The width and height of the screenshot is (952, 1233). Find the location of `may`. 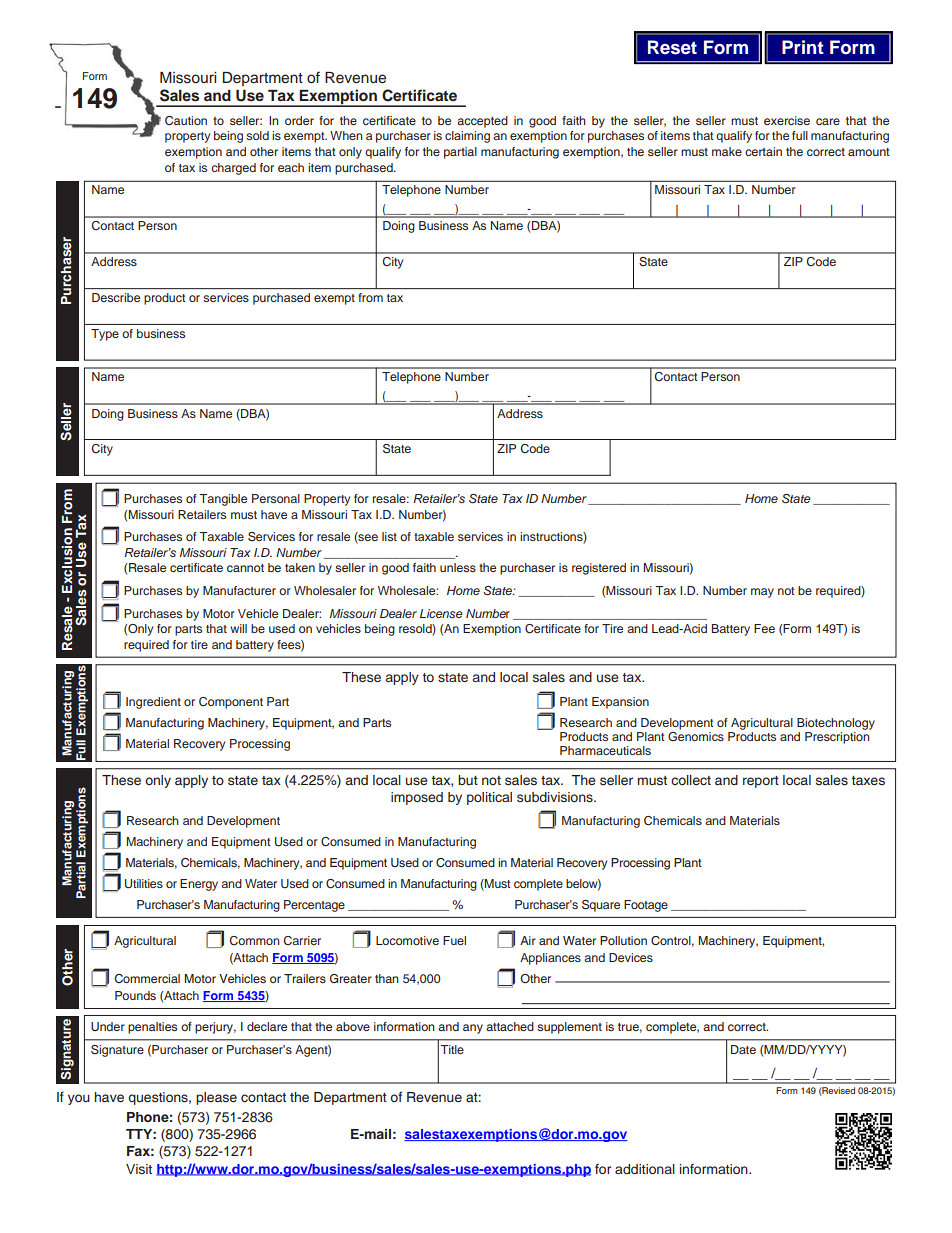

may is located at coordinates (762, 593).
